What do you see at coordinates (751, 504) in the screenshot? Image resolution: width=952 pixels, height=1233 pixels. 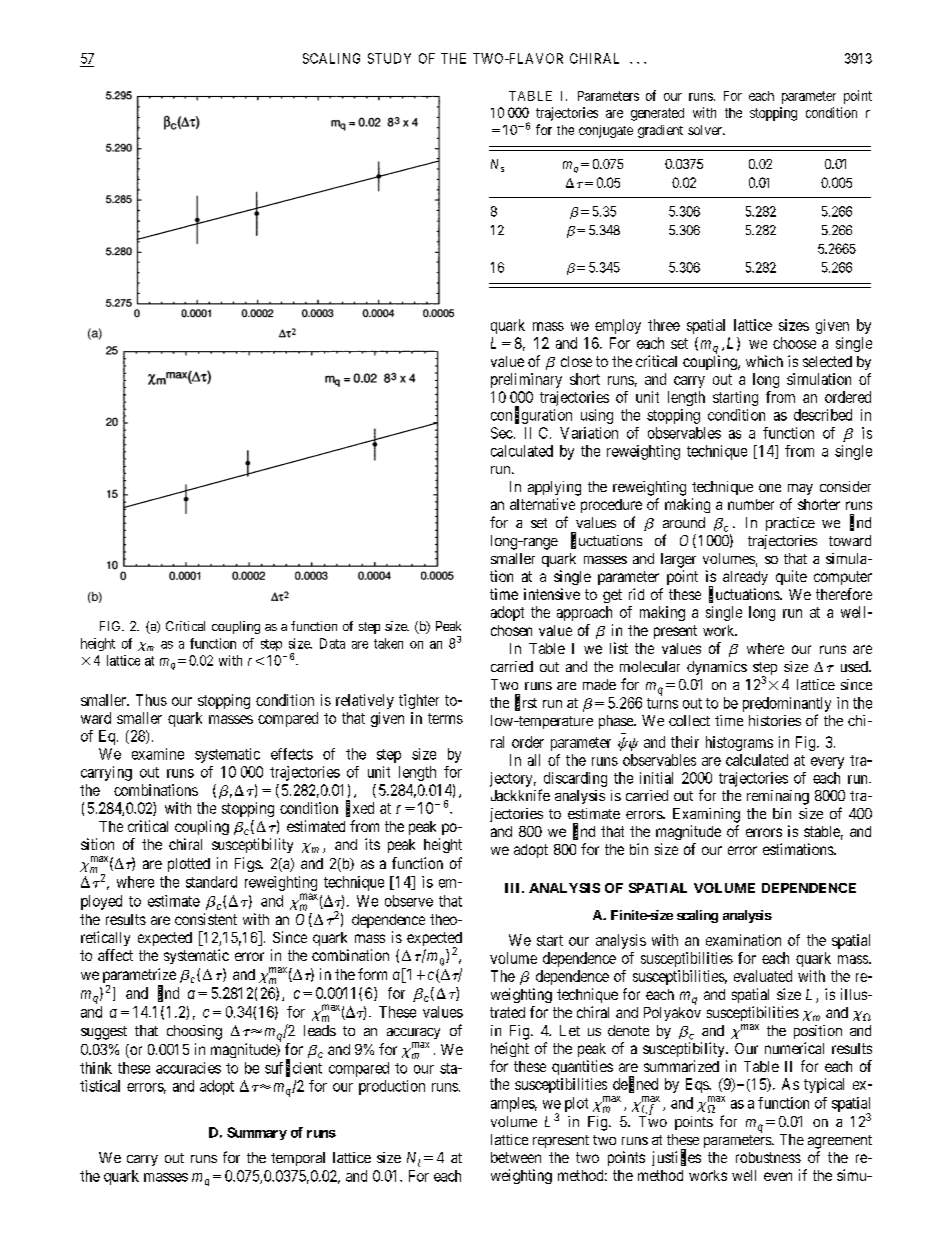 I see `number` at bounding box center [751, 504].
